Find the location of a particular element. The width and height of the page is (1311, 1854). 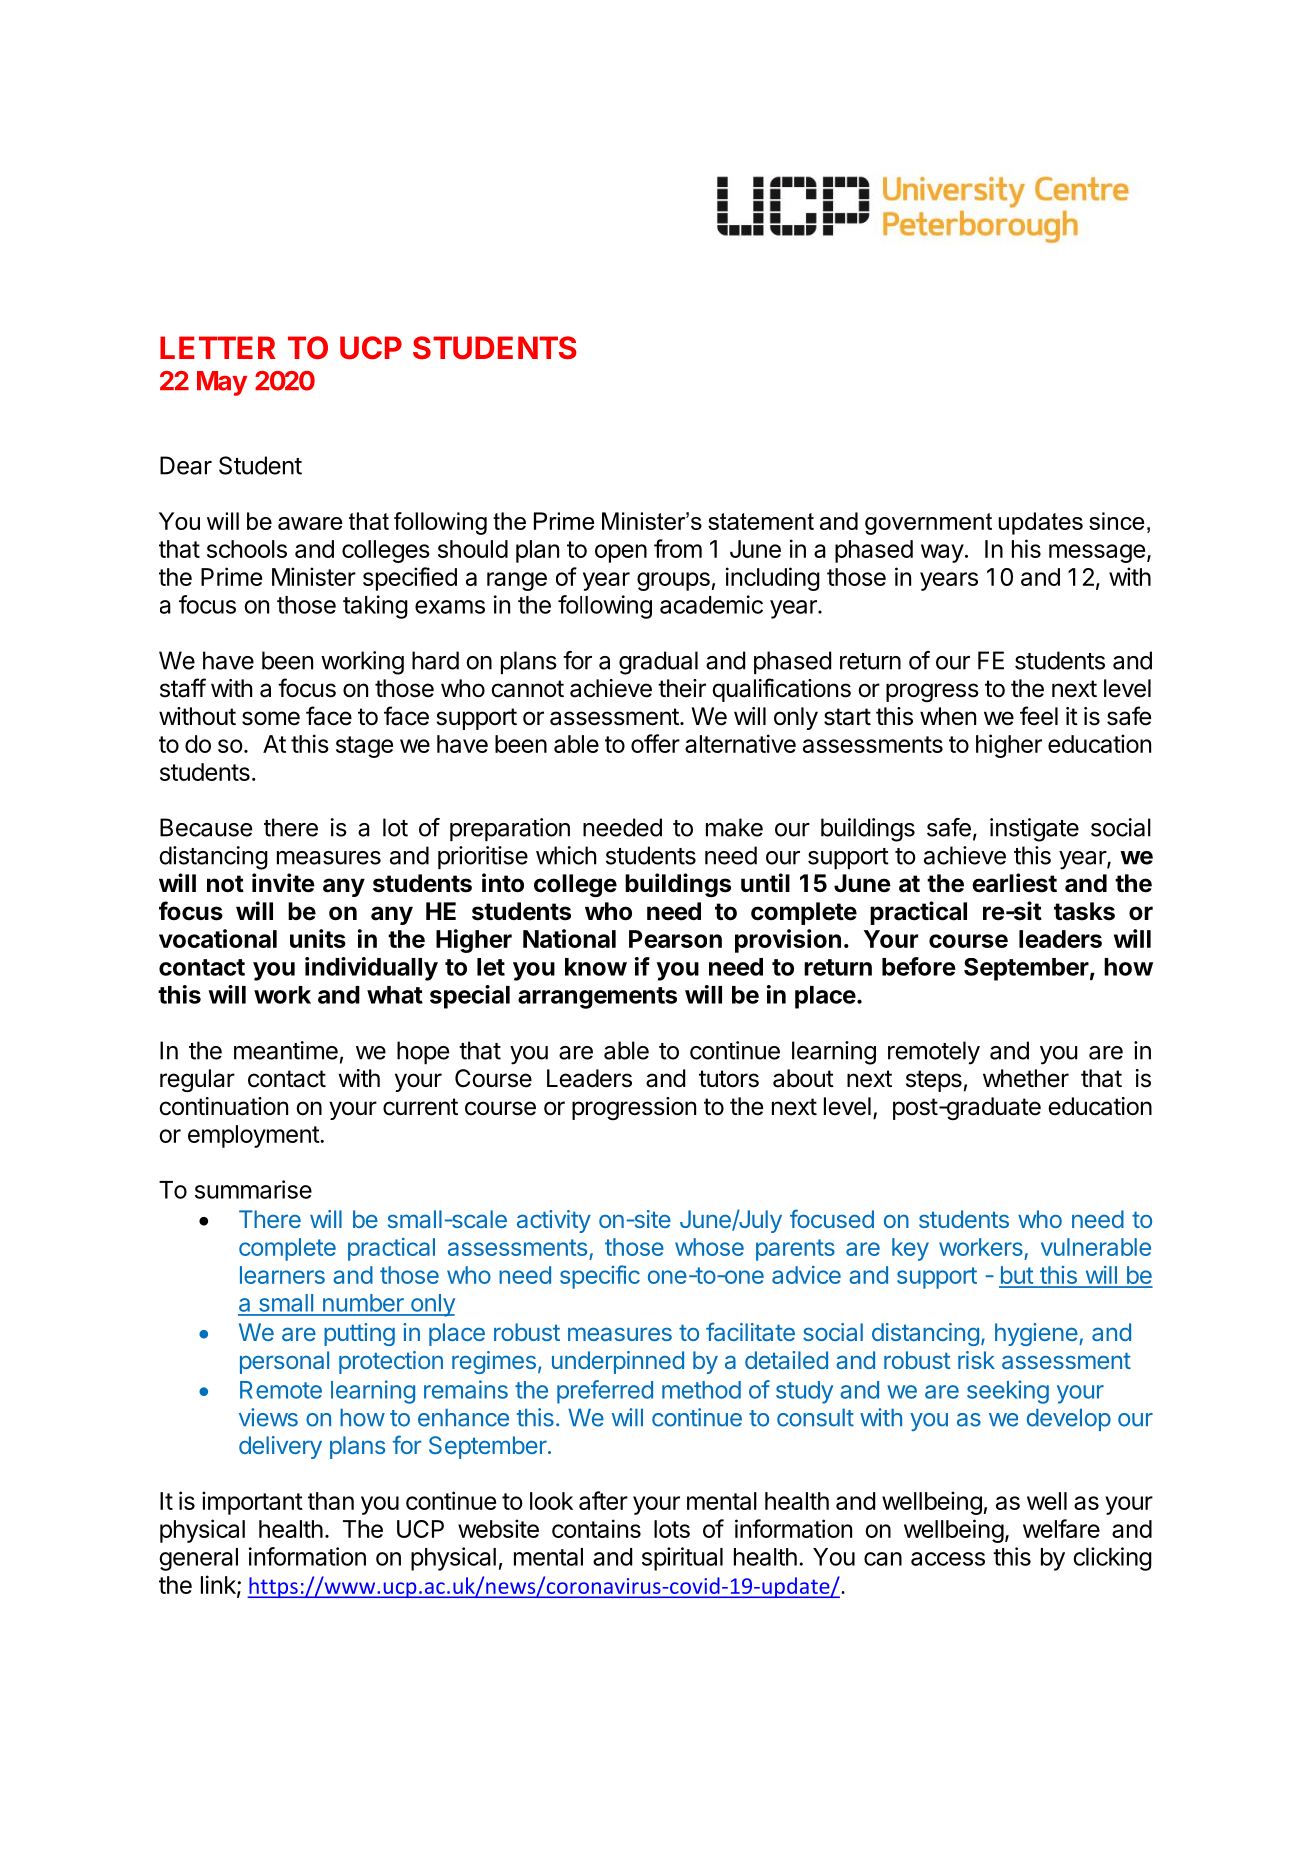

stage is located at coordinates (364, 747).
